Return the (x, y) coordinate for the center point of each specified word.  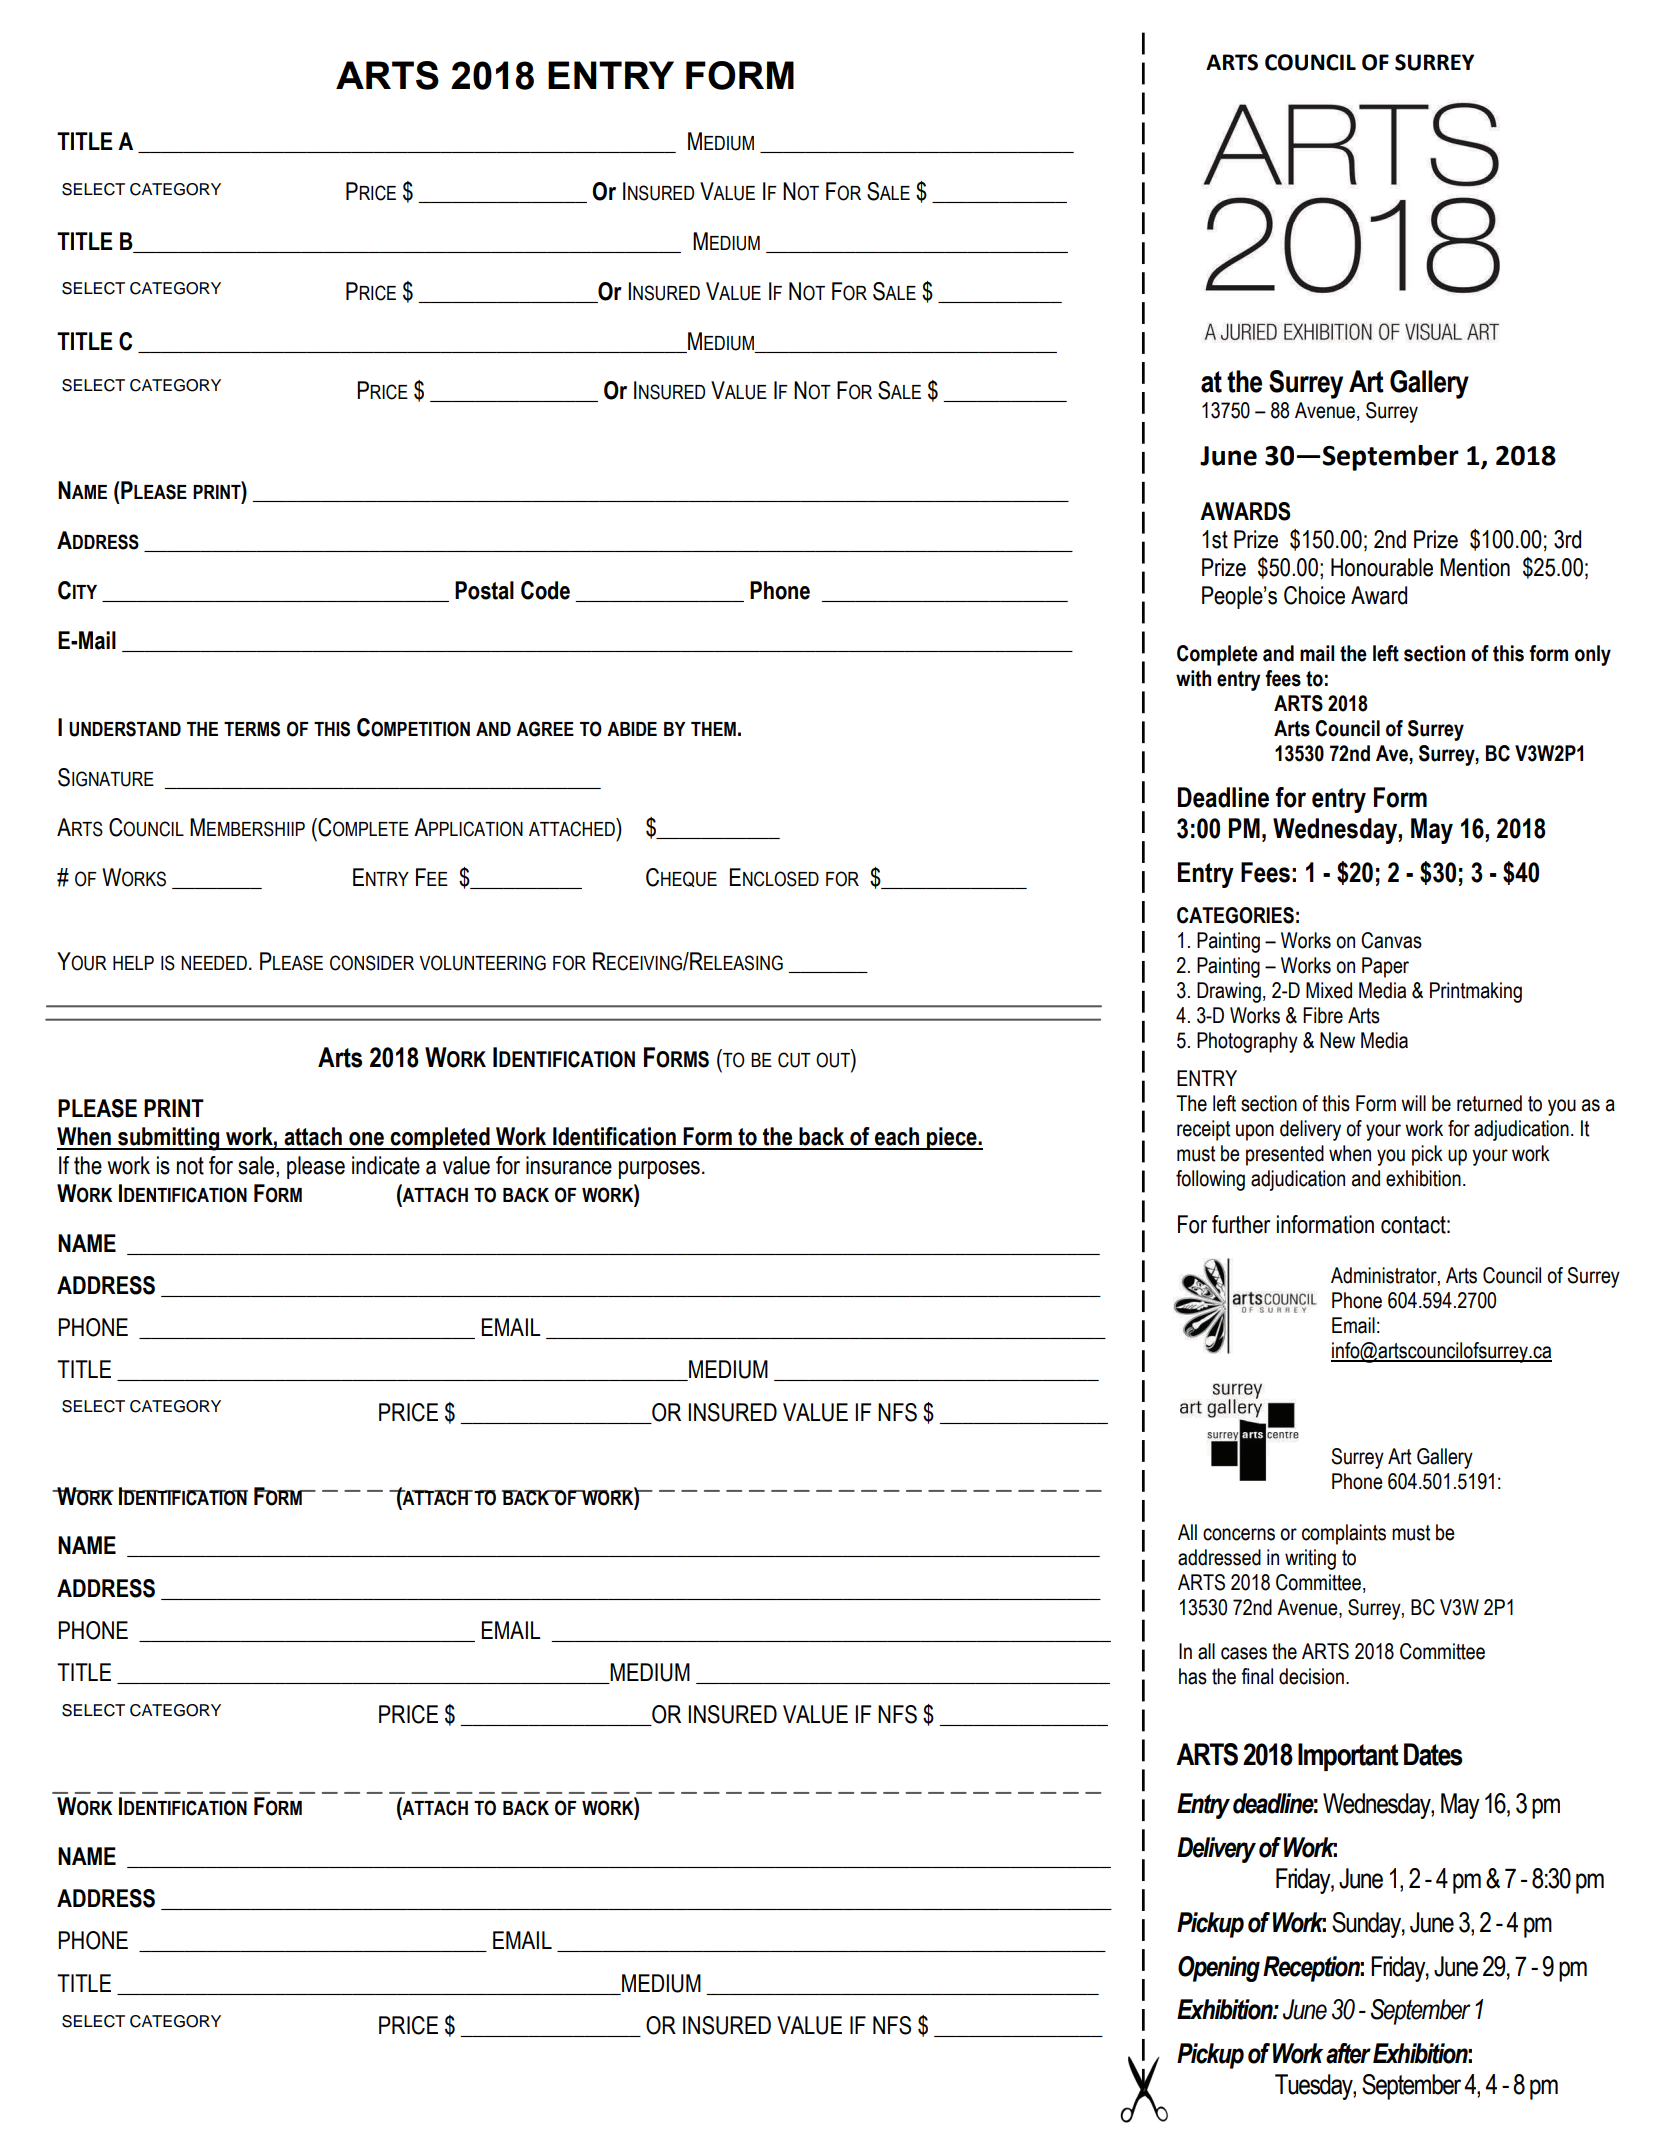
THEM (713, 729)
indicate (386, 1165)
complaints (1344, 1534)
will (1413, 1103)
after (1348, 2053)
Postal (484, 590)
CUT (794, 1060)
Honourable (1382, 567)
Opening (1219, 1969)
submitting (169, 1139)
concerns (1239, 1534)
